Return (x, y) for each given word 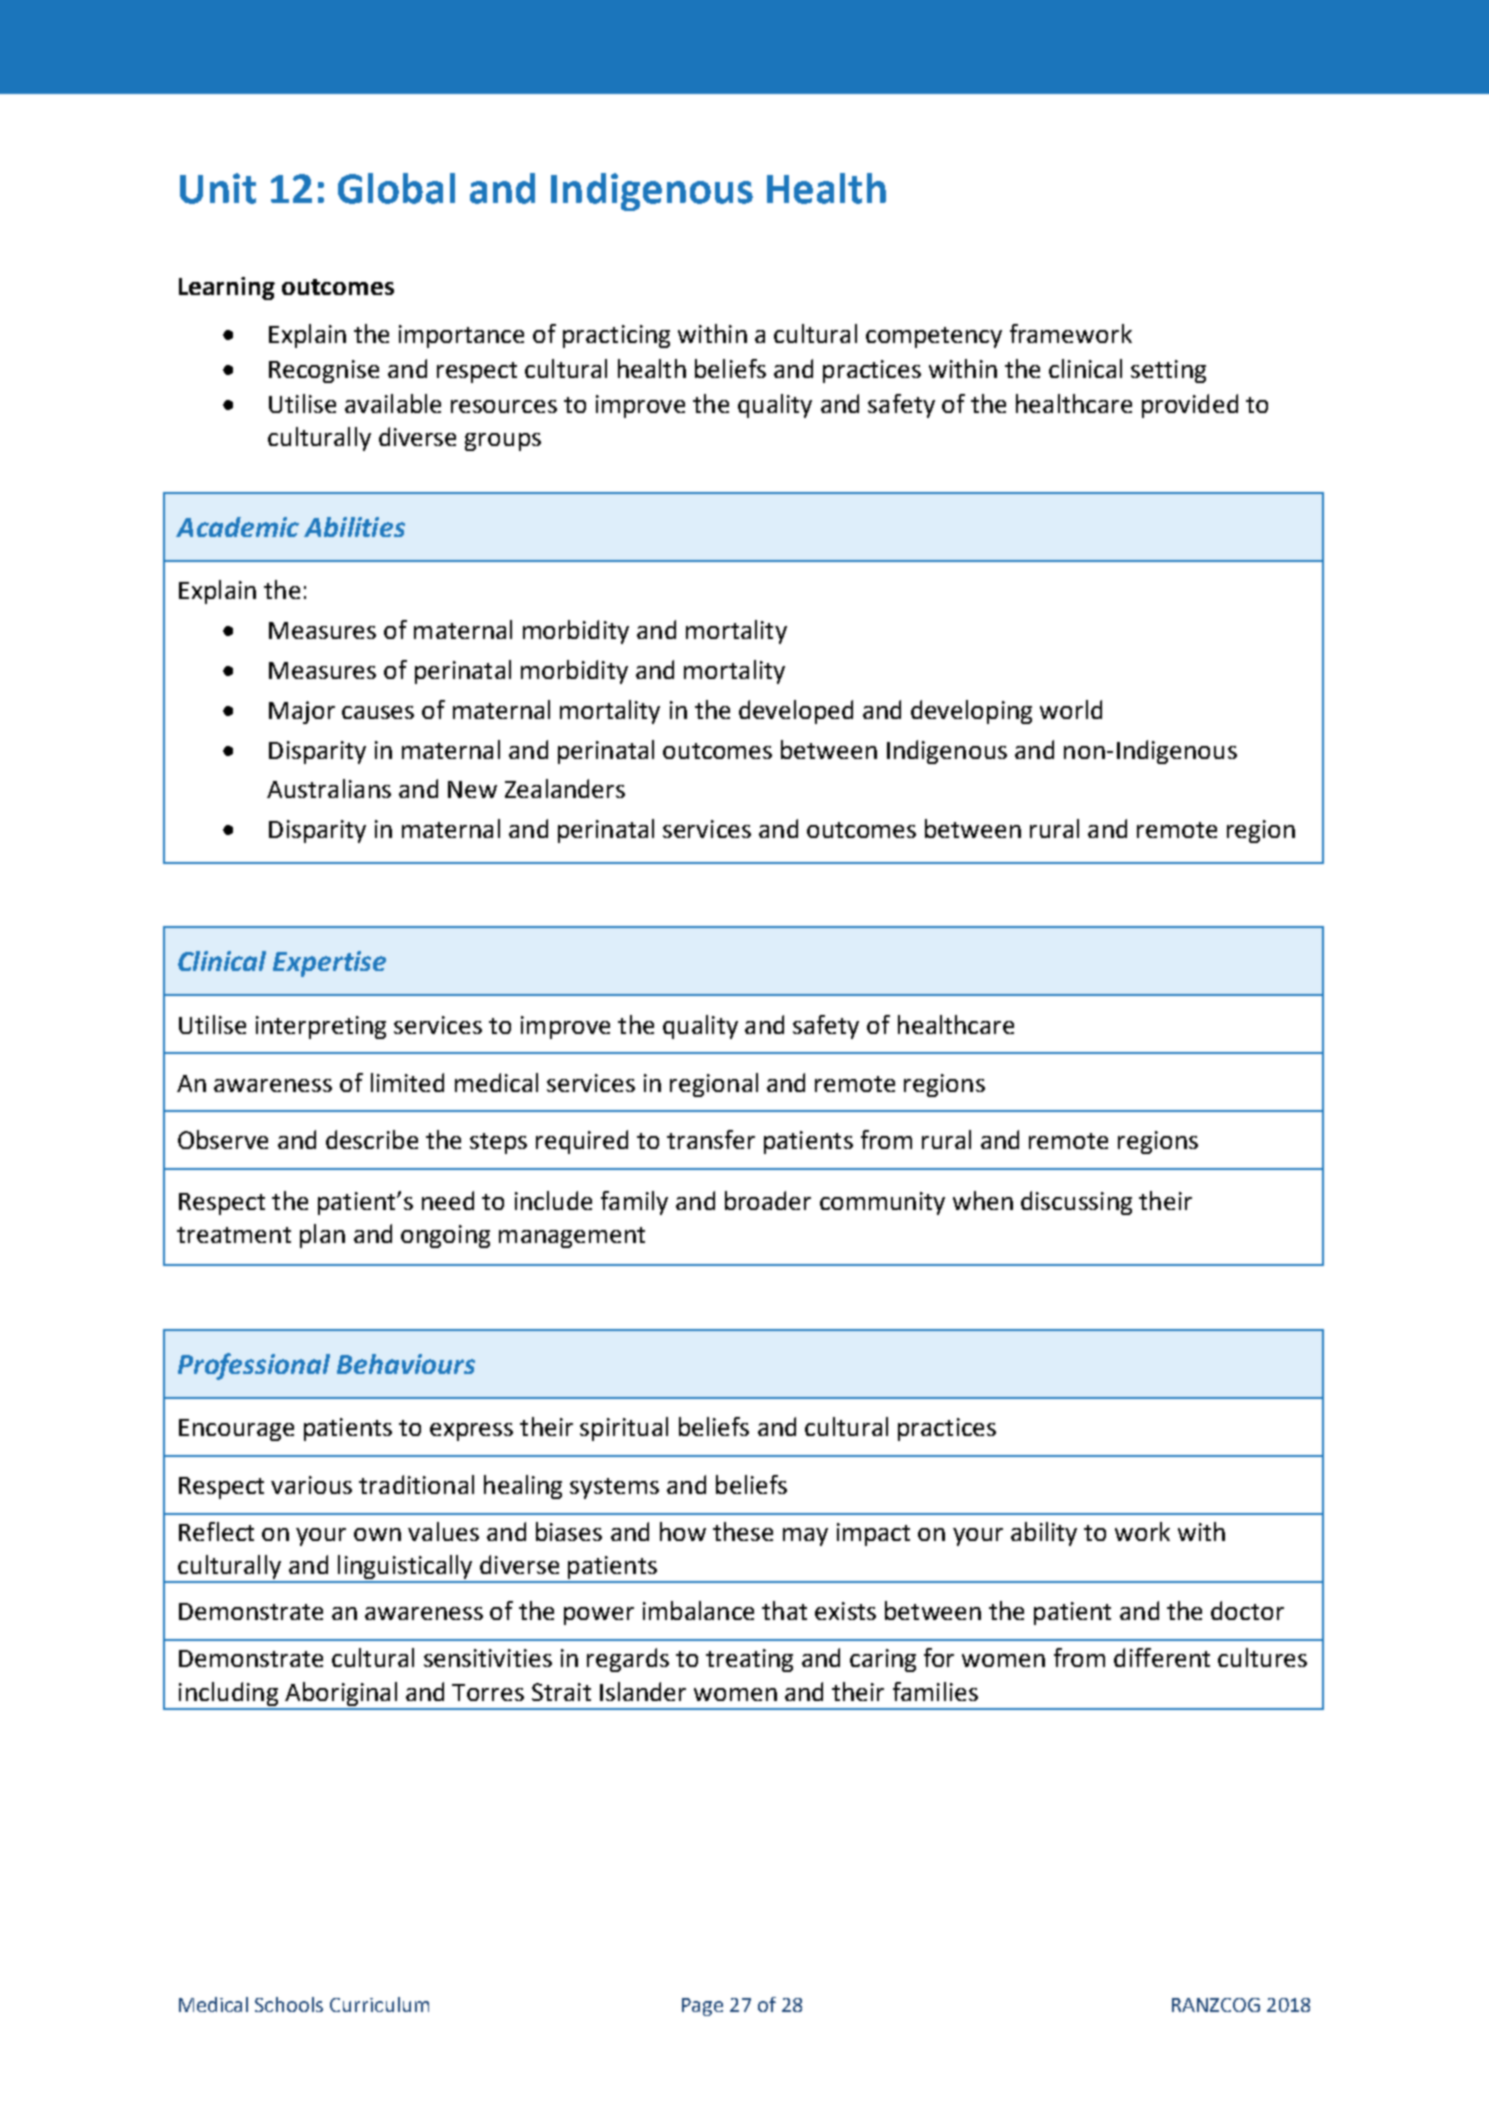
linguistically (405, 1568)
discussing (1076, 1203)
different (1162, 1657)
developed (796, 712)
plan (322, 1236)
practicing (616, 336)
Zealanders (565, 788)
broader (768, 1200)
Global (396, 188)
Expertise (329, 964)
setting (1168, 371)
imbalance (698, 1610)
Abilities (354, 527)
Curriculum (379, 2004)
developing (971, 712)
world (1071, 709)
